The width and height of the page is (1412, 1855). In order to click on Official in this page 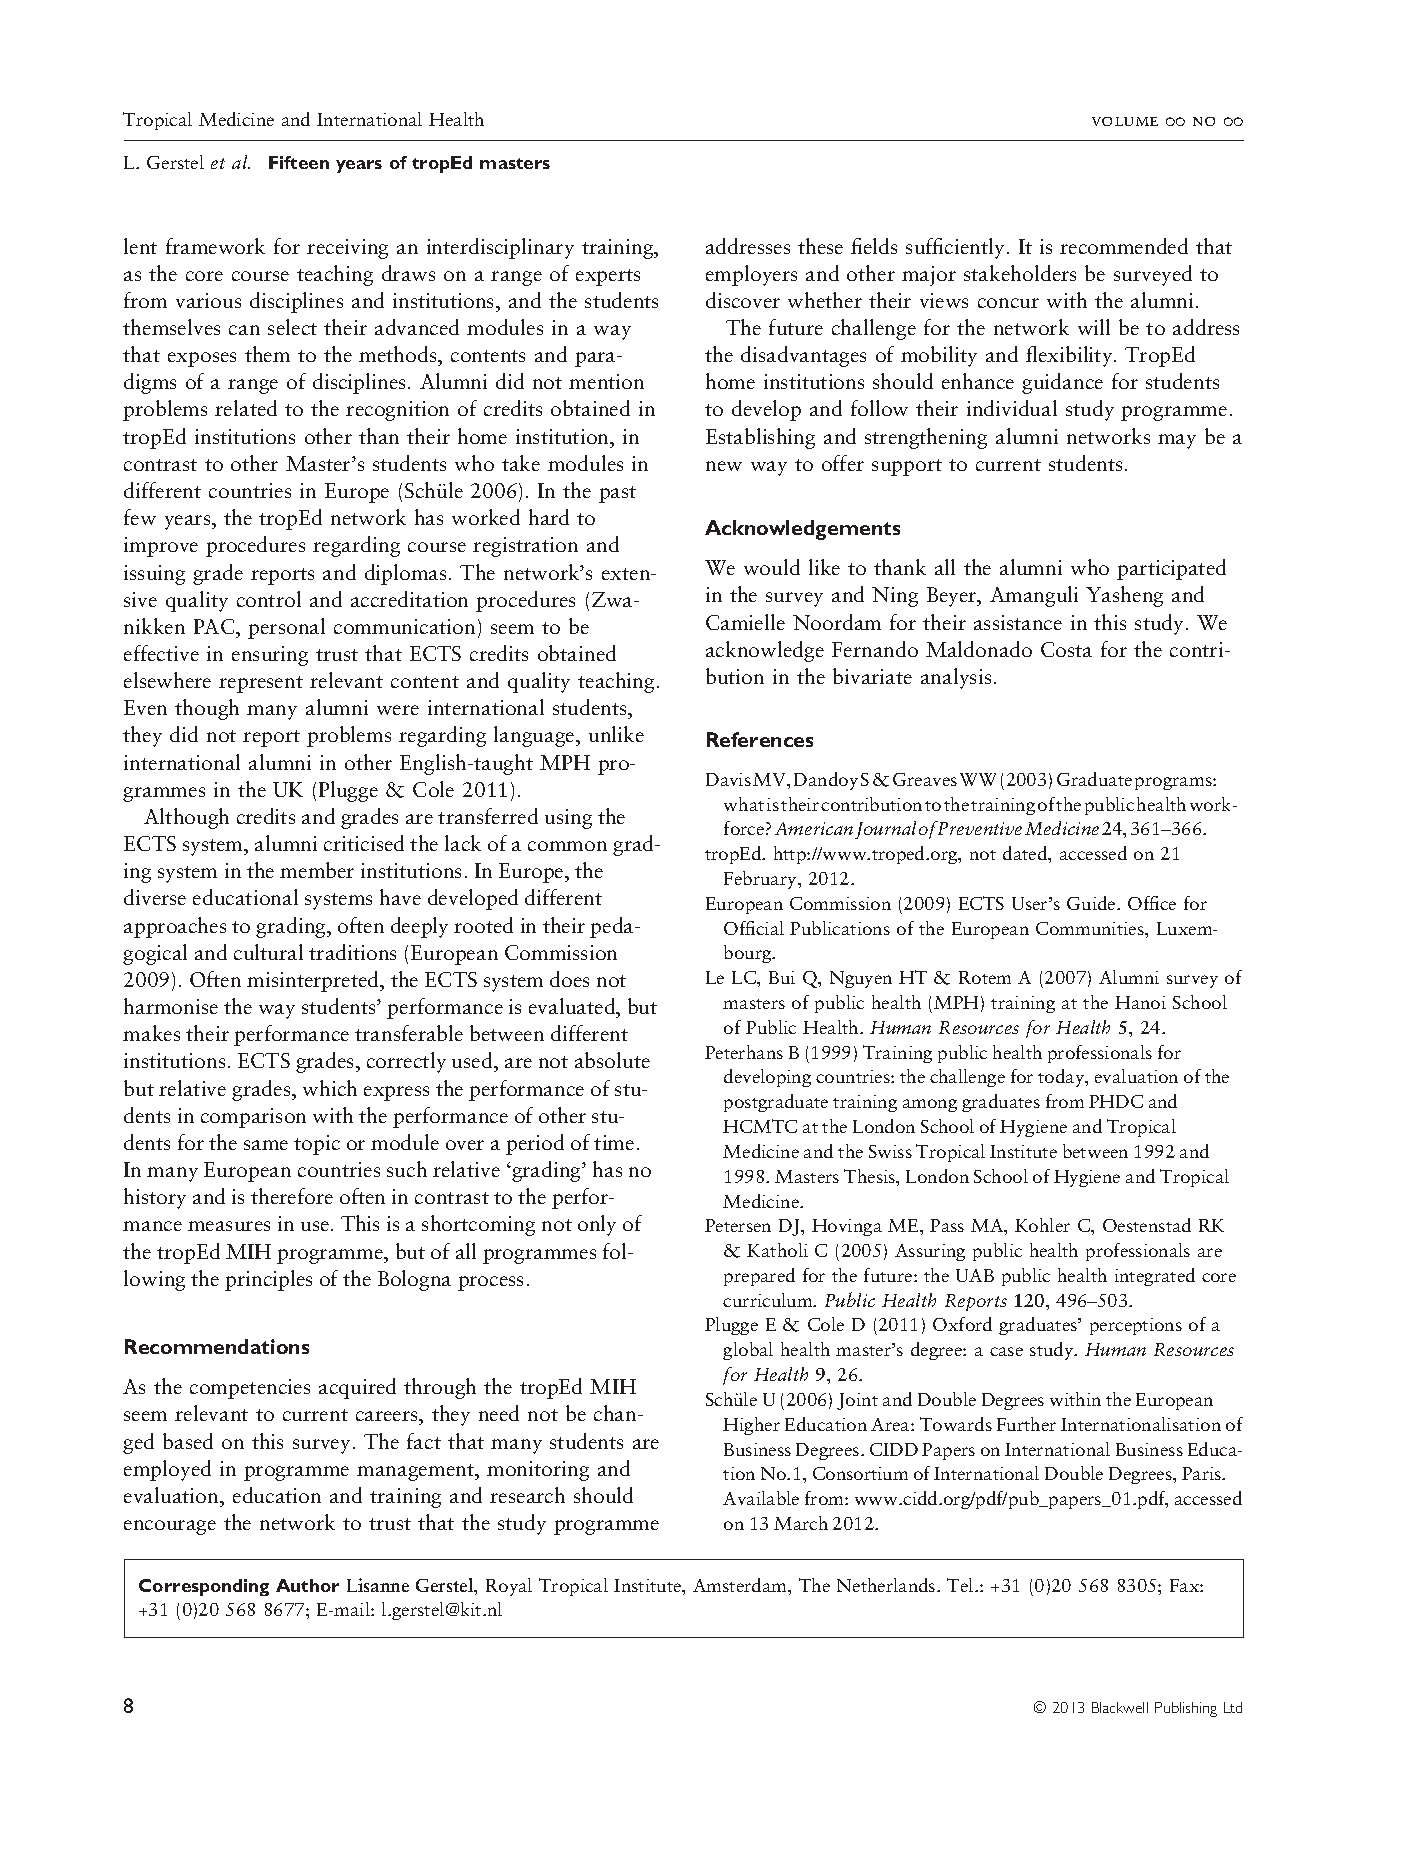, I will do `click(754, 928)`.
